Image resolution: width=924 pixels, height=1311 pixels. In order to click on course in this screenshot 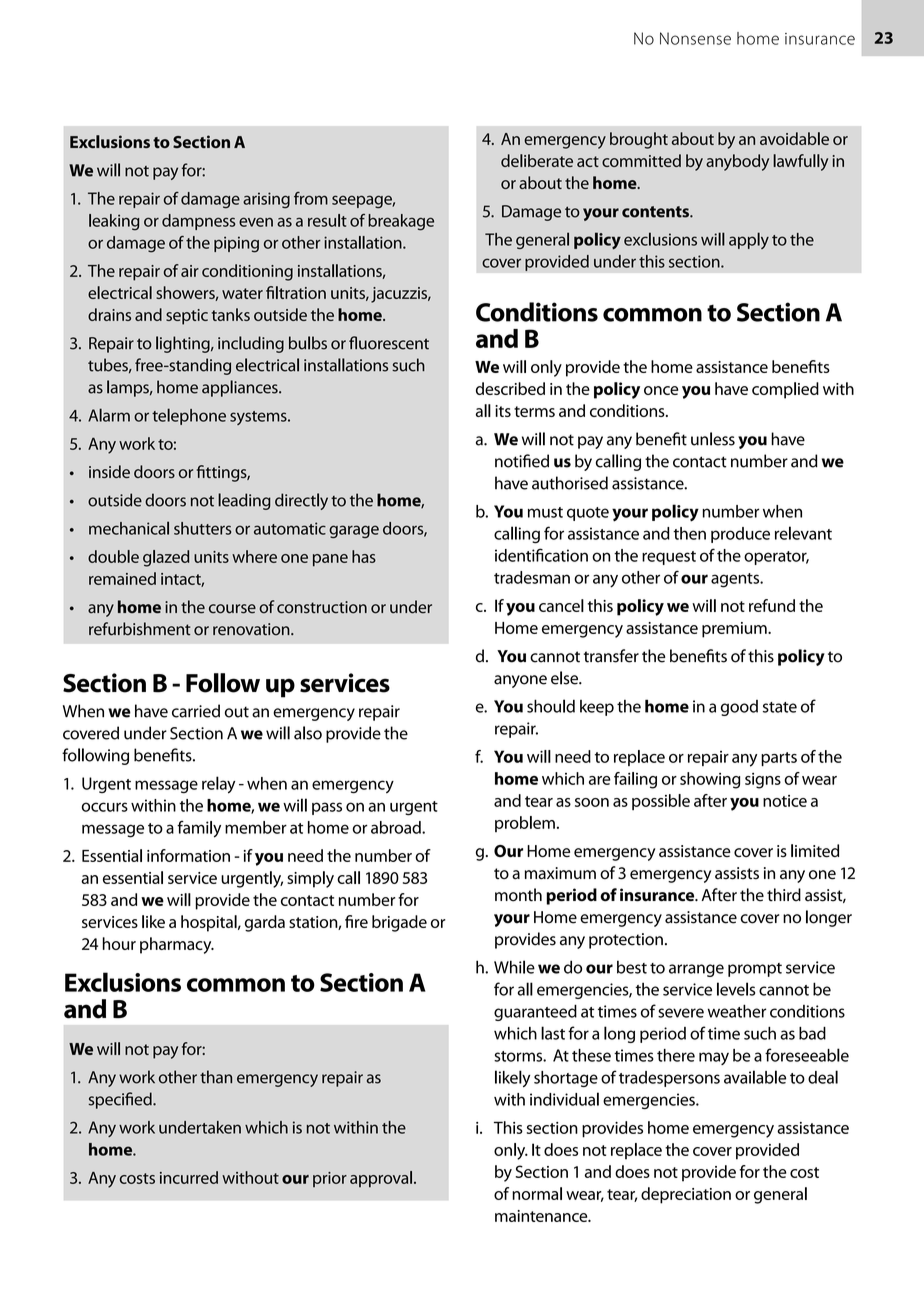, I will do `click(232, 609)`.
